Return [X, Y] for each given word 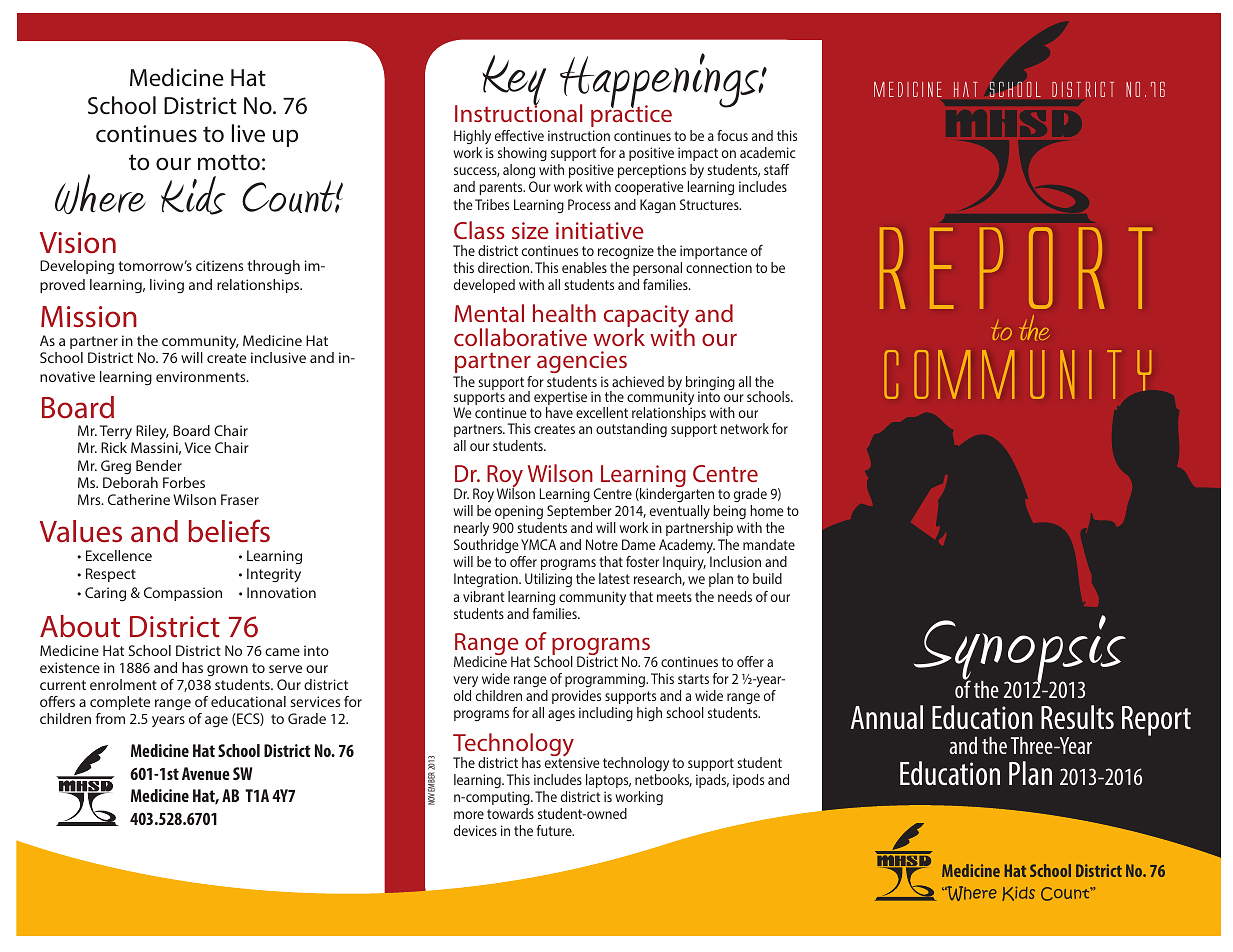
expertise [560, 399]
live [248, 133]
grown [227, 671]
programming [606, 680]
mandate [769, 544]
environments [202, 376]
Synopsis [1020, 651]
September [579, 512]
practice [631, 115]
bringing [709, 384]
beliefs [229, 531]
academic [768, 152]
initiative [600, 230]
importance [713, 252]
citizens [219, 265]
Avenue [206, 773]
